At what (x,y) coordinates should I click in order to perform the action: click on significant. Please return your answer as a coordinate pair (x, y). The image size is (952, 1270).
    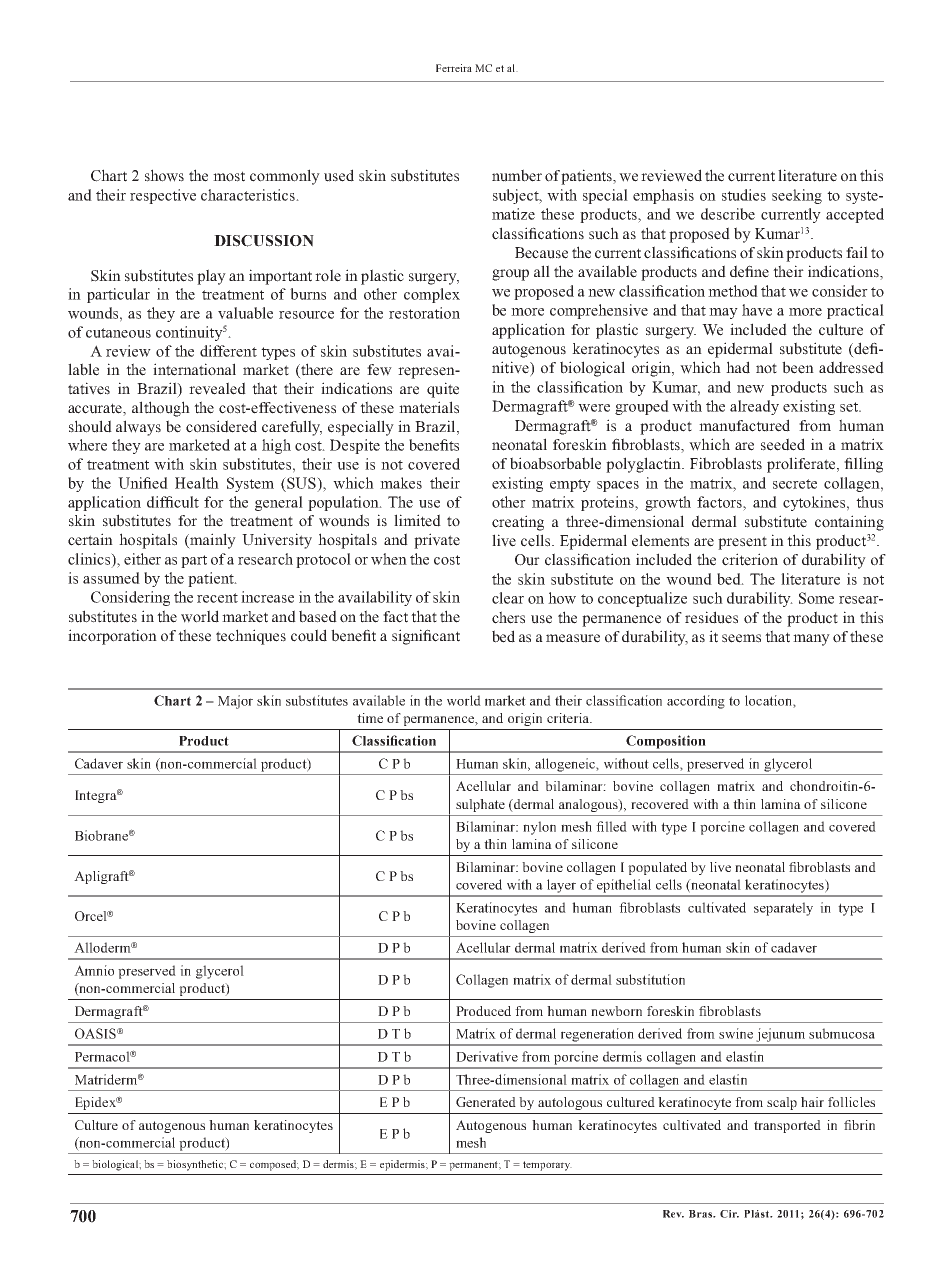
    Looking at the image, I should click on (426, 637).
